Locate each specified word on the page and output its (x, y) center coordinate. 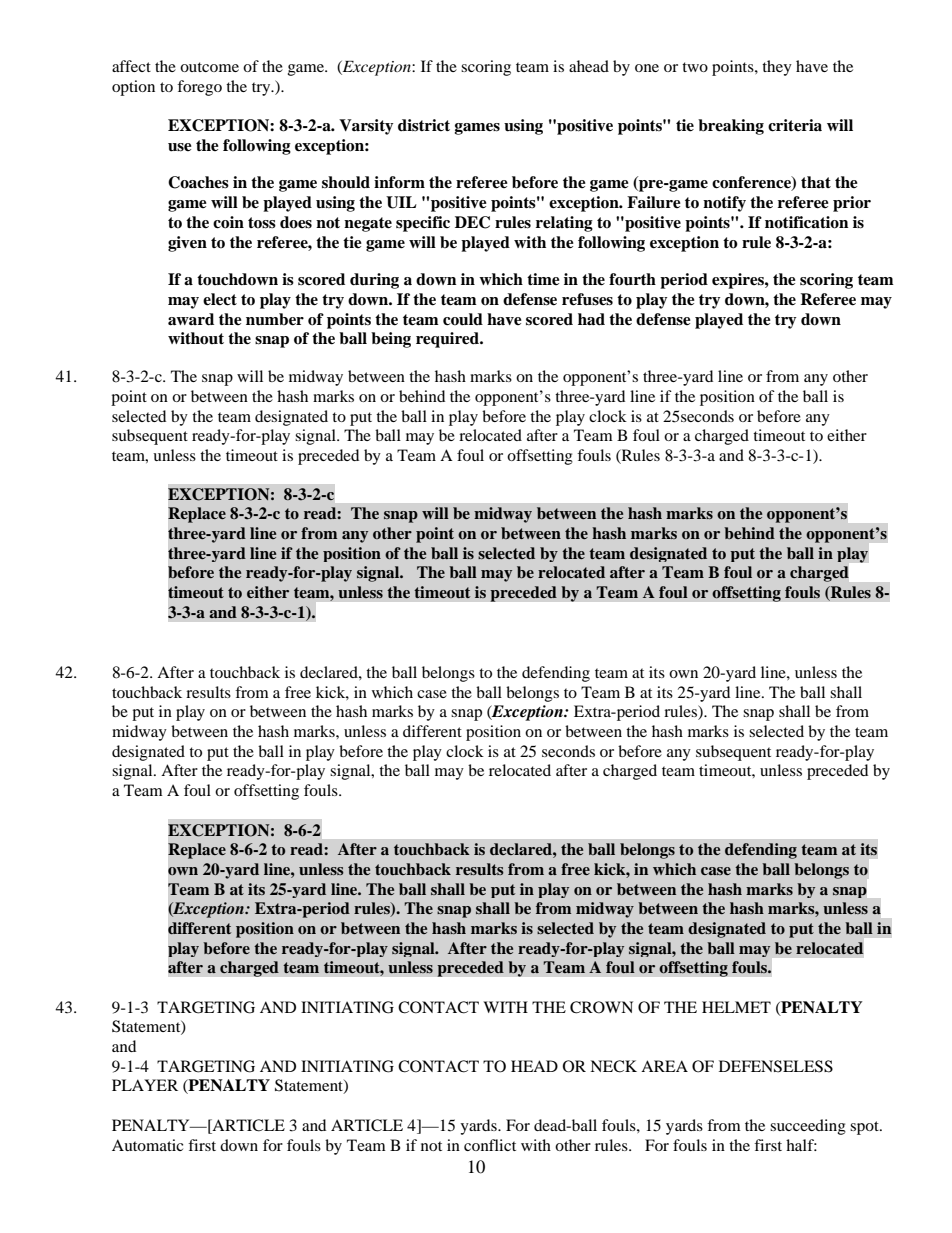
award (191, 319)
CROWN (601, 1007)
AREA (664, 1066)
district (424, 125)
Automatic (147, 1145)
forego (199, 88)
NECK (613, 1066)
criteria (795, 125)
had (591, 319)
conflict (490, 1145)
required (448, 340)
